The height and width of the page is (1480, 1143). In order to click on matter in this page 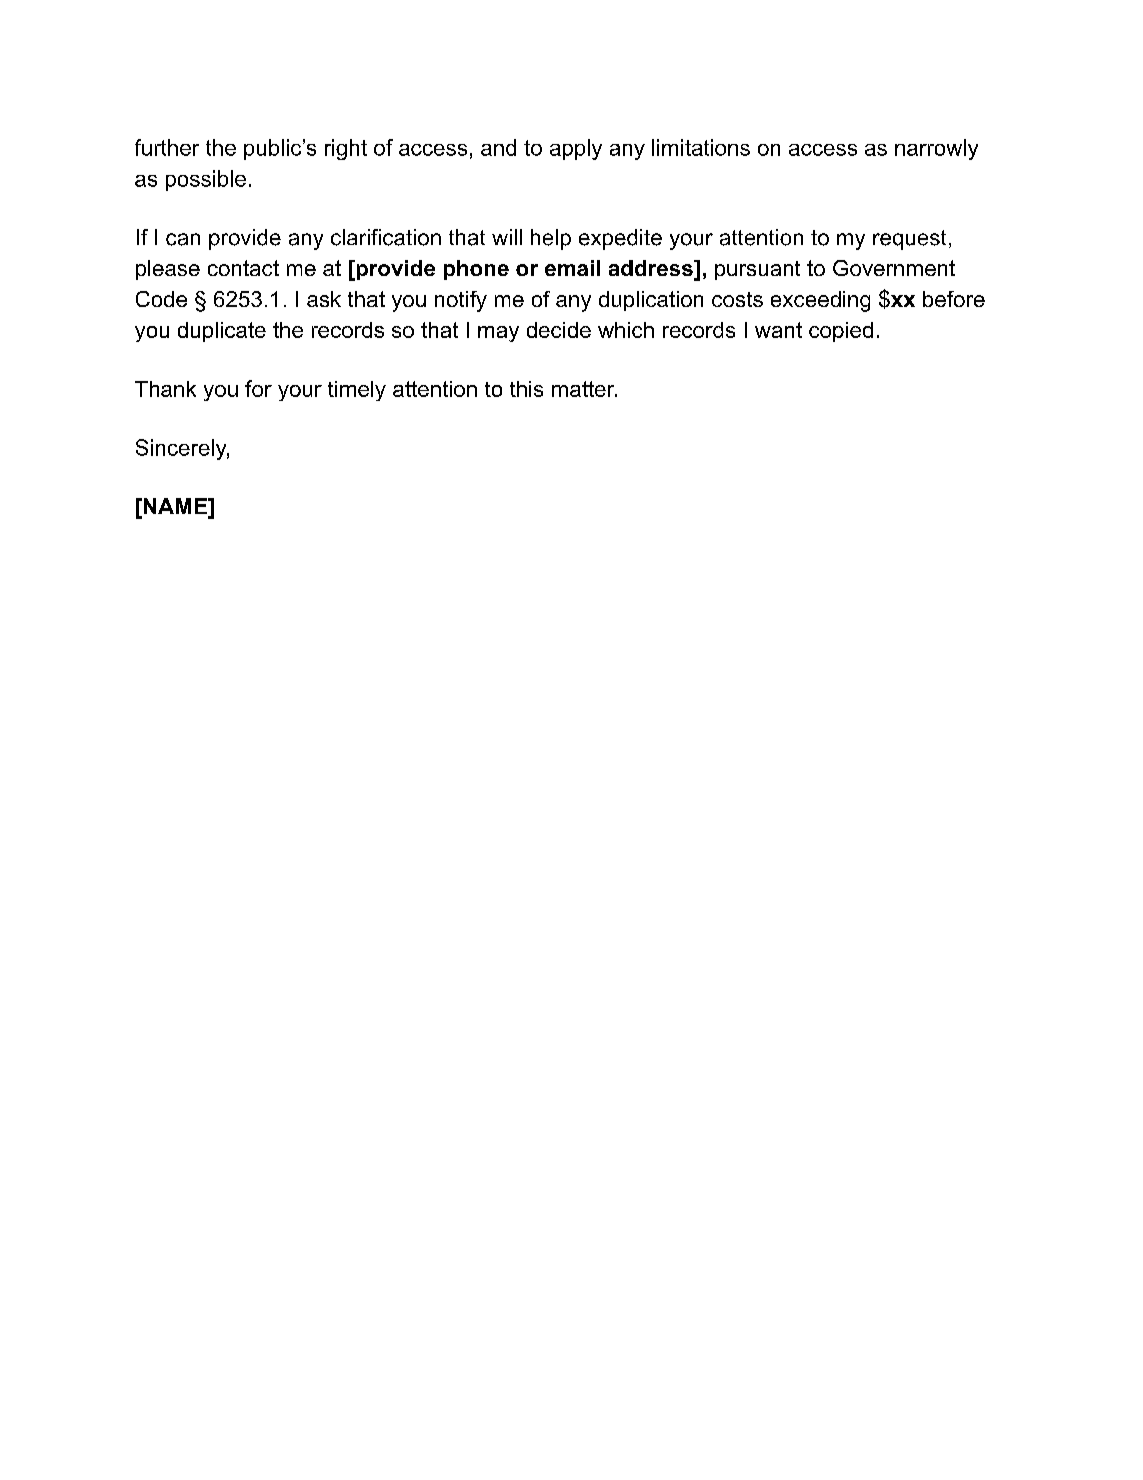, I will do `click(584, 389)`.
